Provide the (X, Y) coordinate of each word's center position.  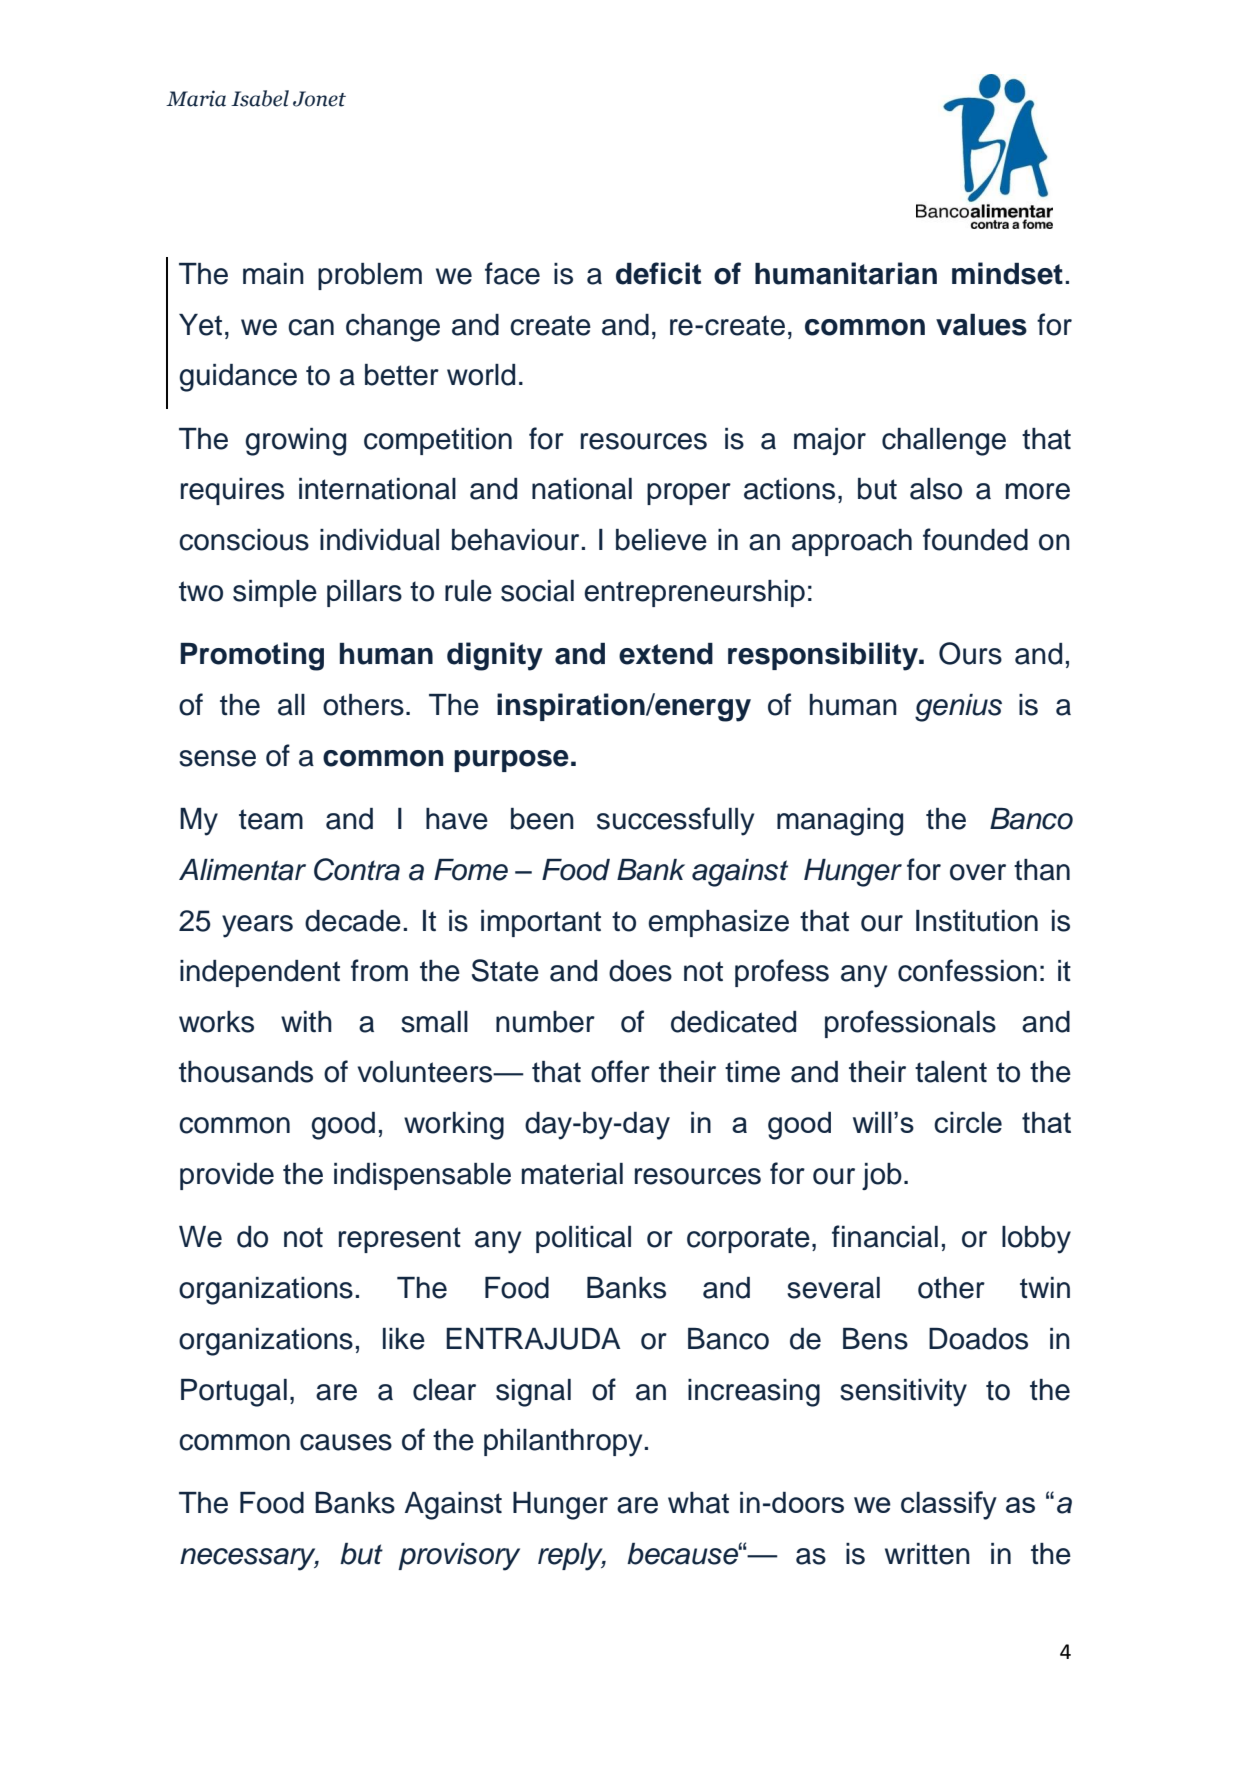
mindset (1007, 273)
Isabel (260, 98)
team (271, 819)
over (978, 872)
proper (689, 494)
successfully (675, 821)
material (572, 1174)
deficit (658, 273)
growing (295, 442)
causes (346, 1442)
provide (227, 1176)
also (936, 489)
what (698, 1503)
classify (949, 1505)
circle (968, 1122)
